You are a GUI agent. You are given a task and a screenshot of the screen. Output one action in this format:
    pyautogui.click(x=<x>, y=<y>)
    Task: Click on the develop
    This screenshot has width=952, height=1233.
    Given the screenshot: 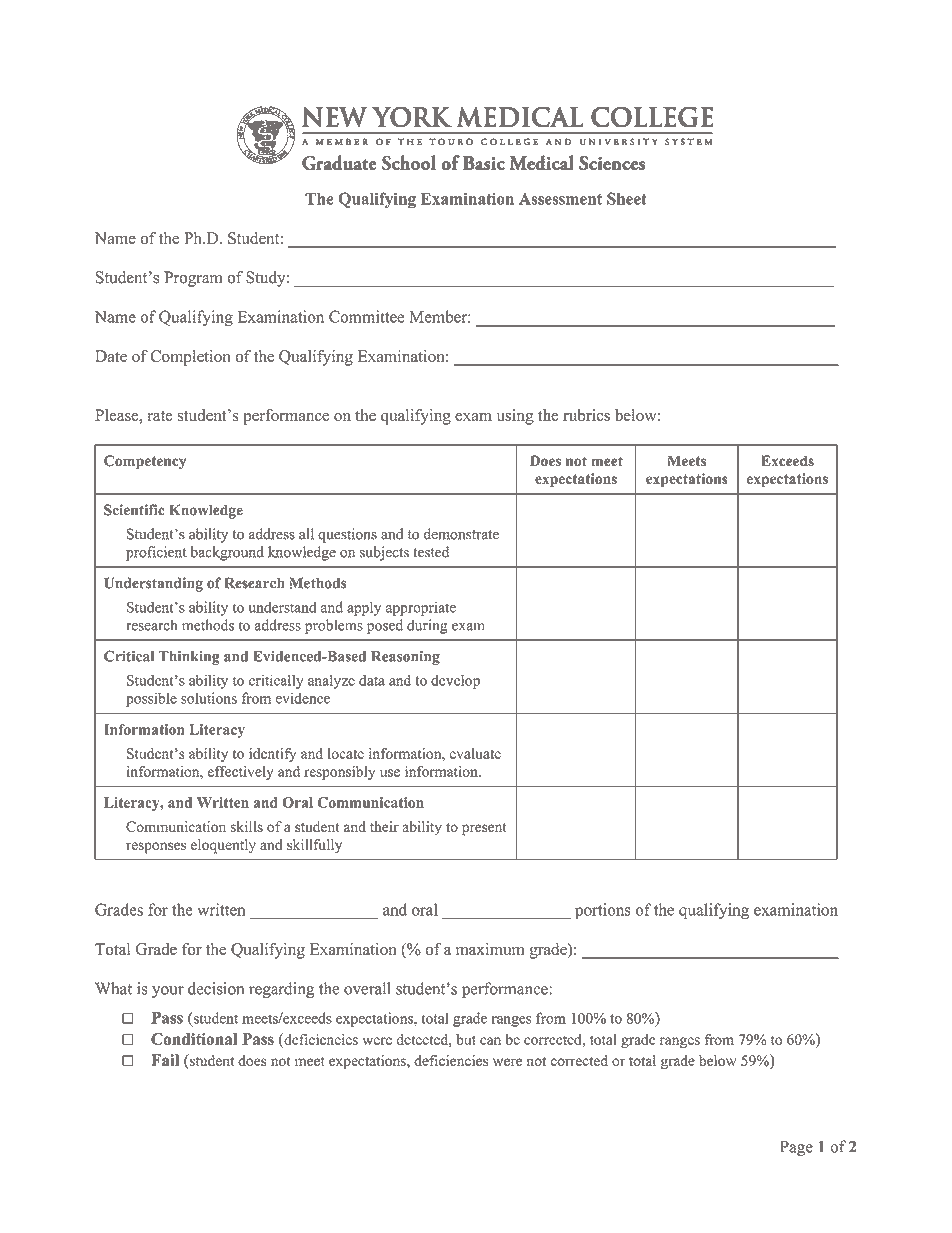 What is the action you would take?
    pyautogui.click(x=455, y=681)
